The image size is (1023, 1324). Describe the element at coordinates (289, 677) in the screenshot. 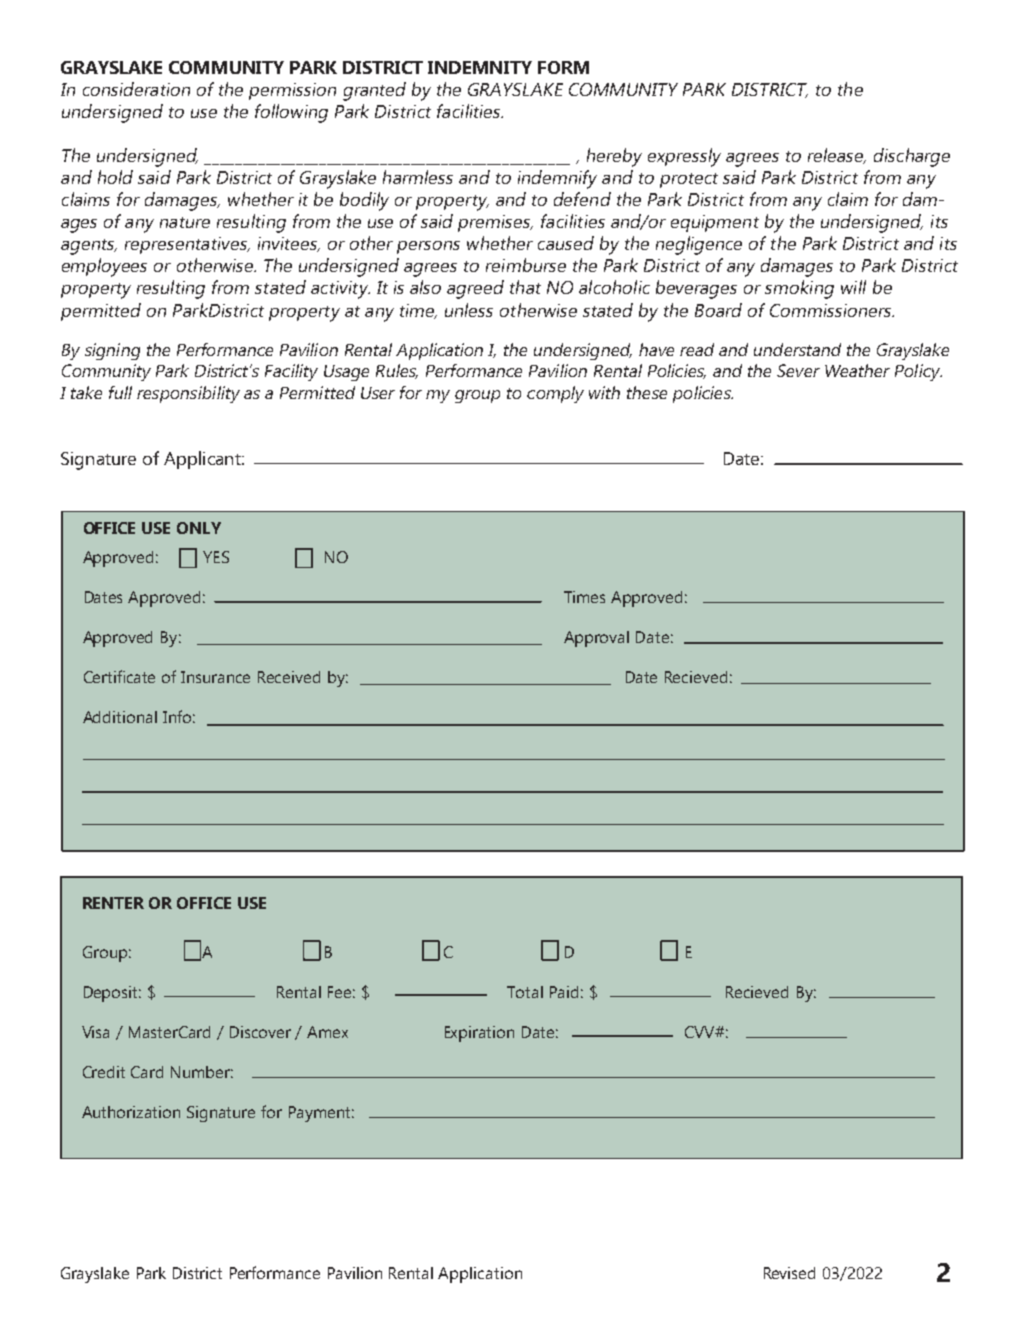

I see `Received` at that location.
